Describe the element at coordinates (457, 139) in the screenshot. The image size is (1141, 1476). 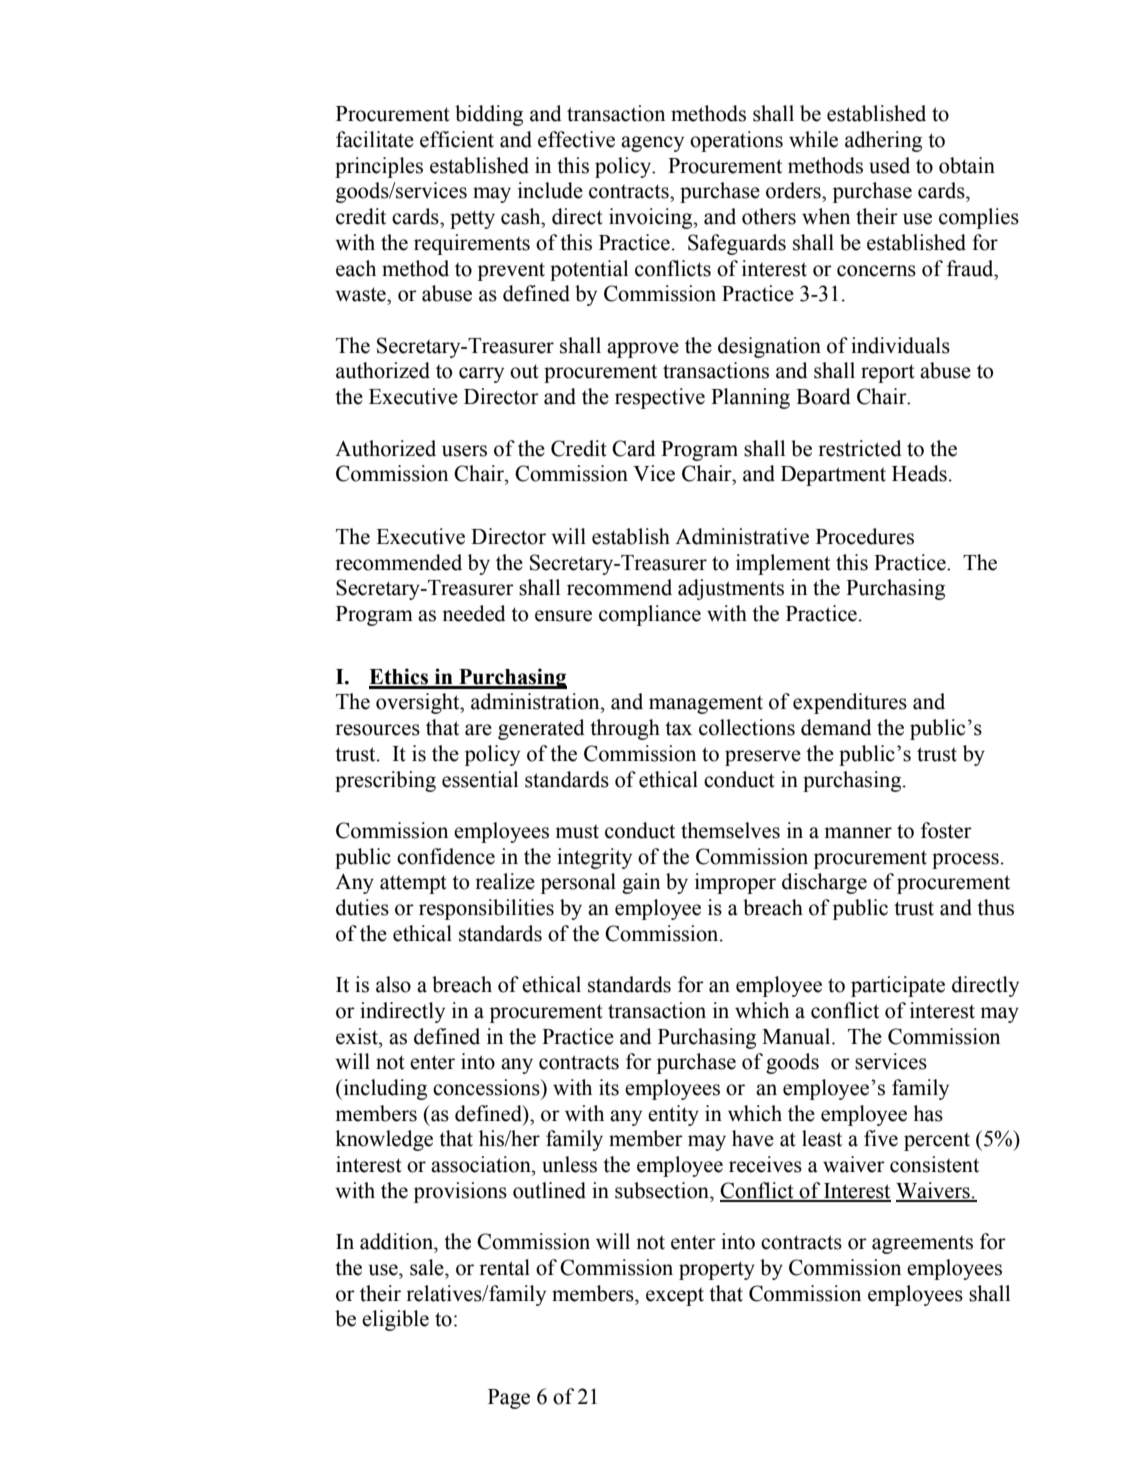
I see `efficient` at that location.
